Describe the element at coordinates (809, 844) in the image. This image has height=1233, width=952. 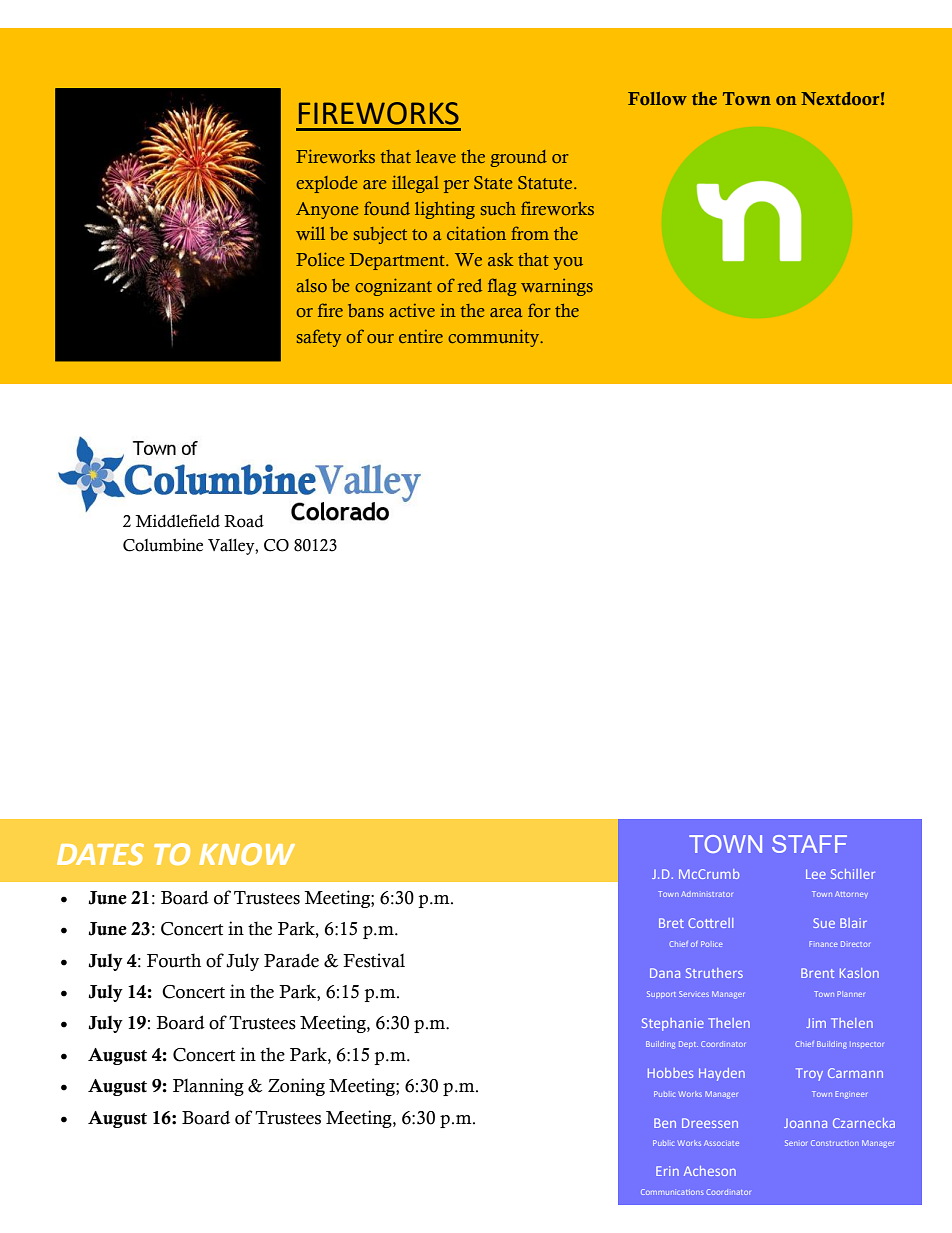
I see `STAFF` at that location.
